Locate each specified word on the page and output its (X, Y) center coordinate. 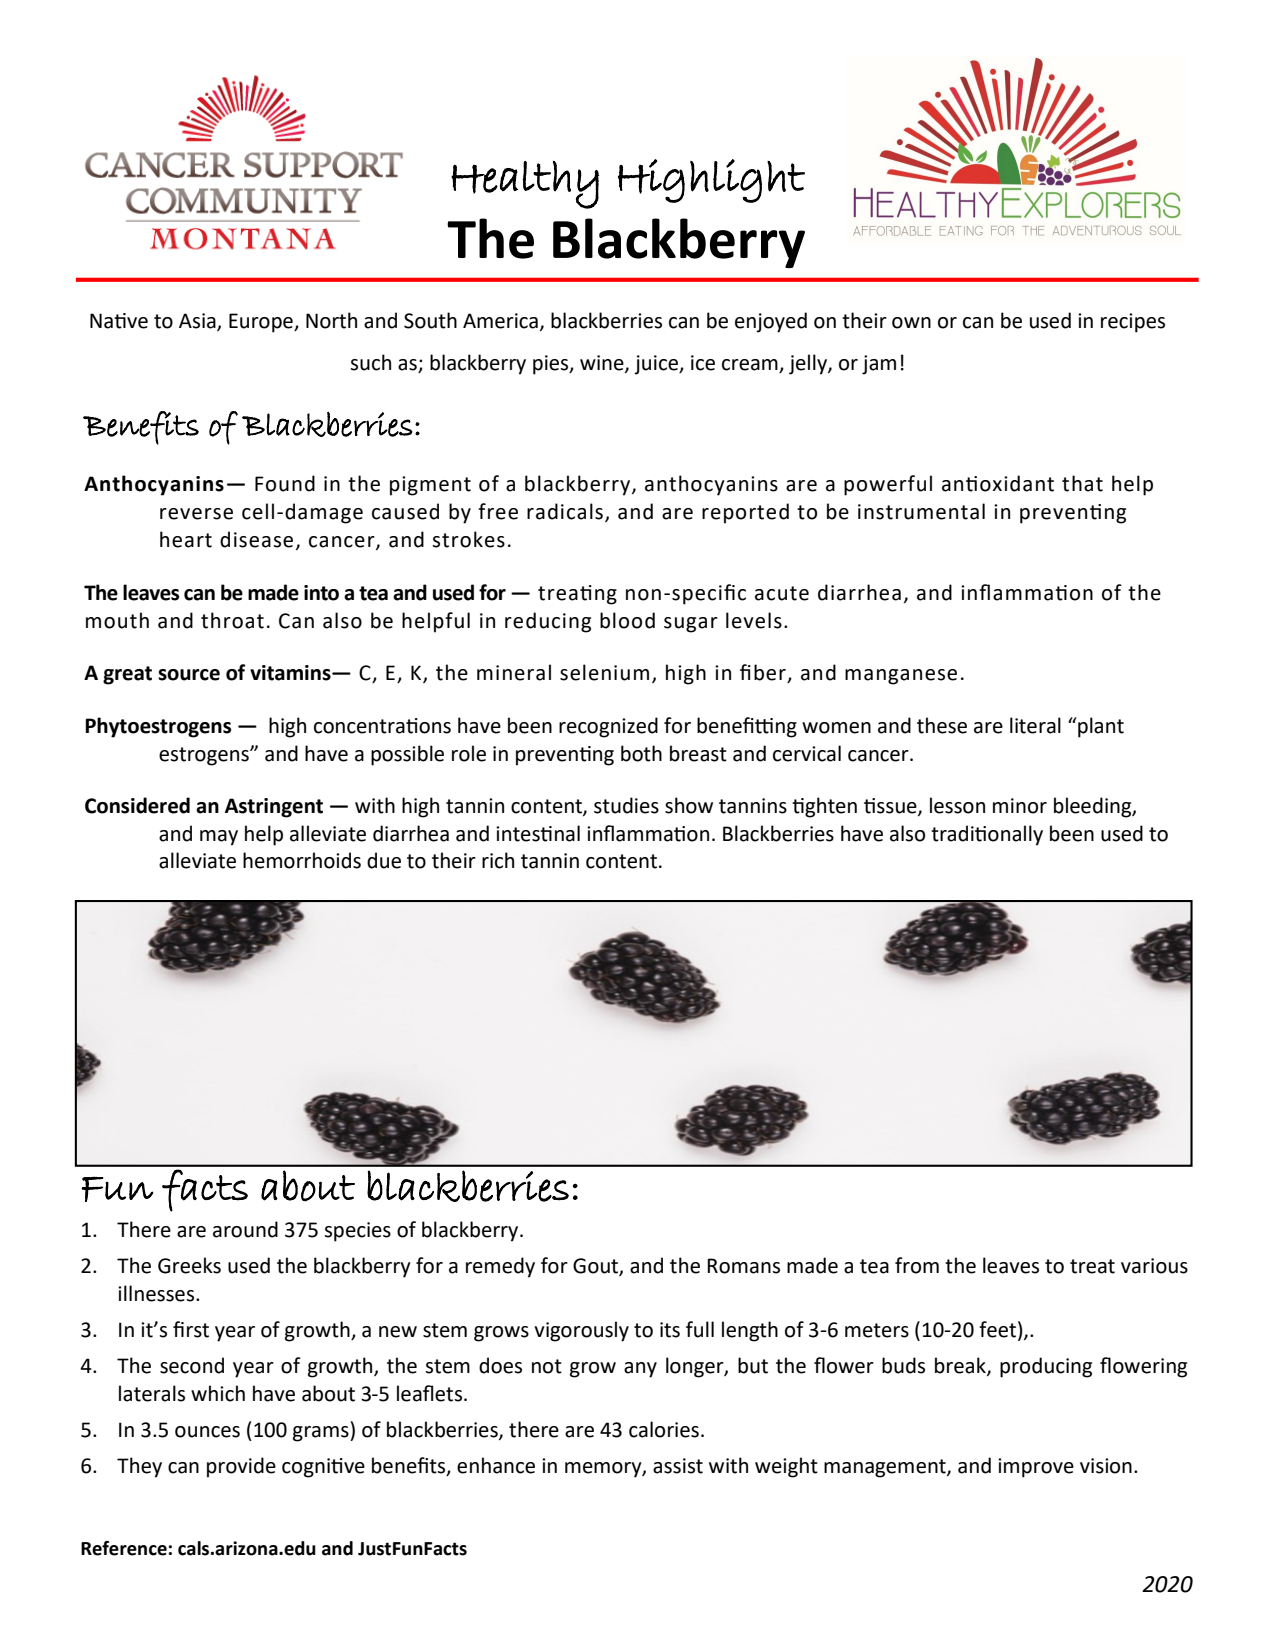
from (917, 1265)
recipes (1133, 323)
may (219, 838)
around (245, 1229)
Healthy (525, 185)
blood (627, 620)
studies (626, 805)
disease (256, 539)
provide (241, 1467)
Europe (262, 323)
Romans (743, 1266)
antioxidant (998, 483)
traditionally (987, 835)
